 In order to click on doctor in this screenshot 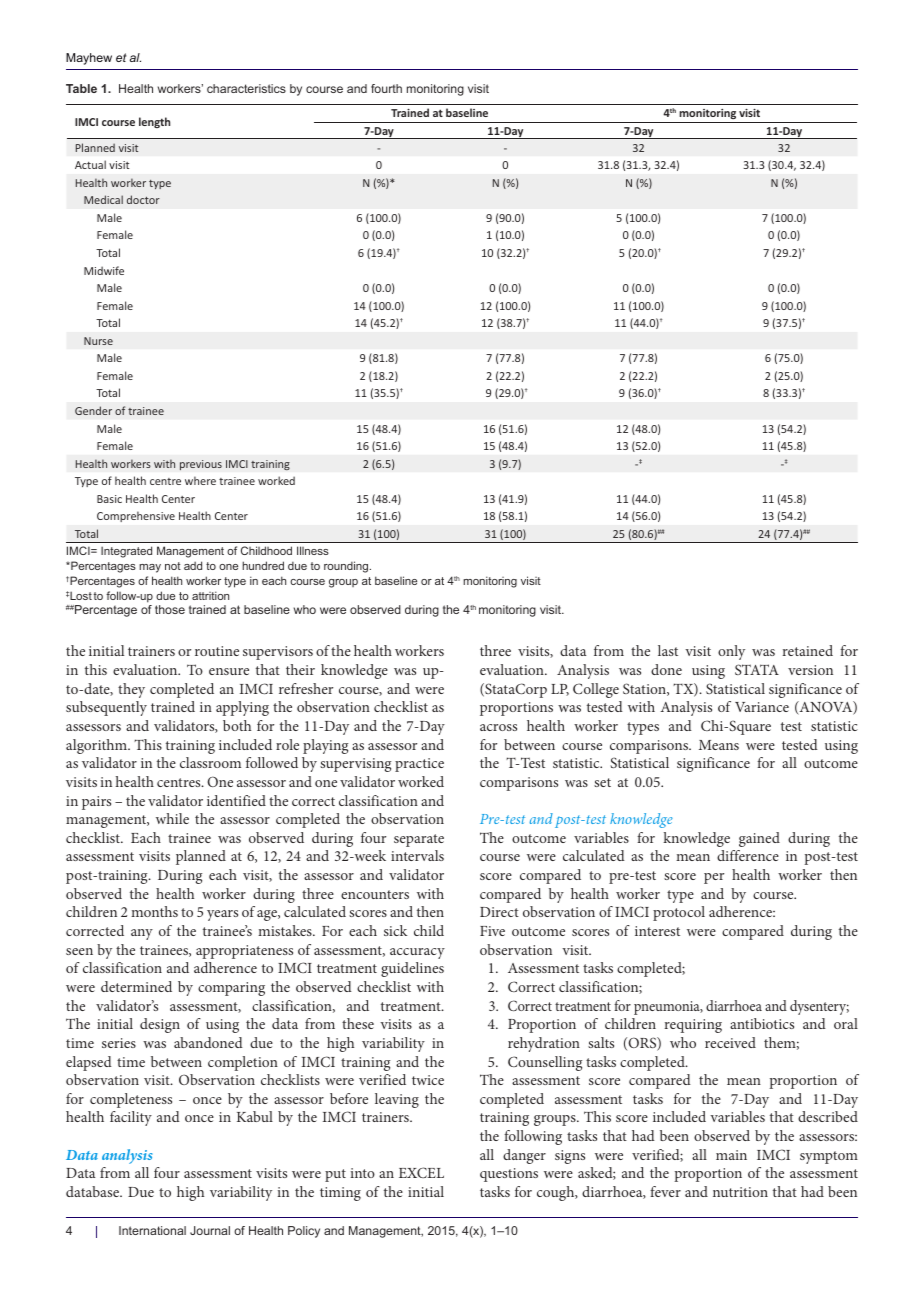, I will do `click(143, 199)`.
